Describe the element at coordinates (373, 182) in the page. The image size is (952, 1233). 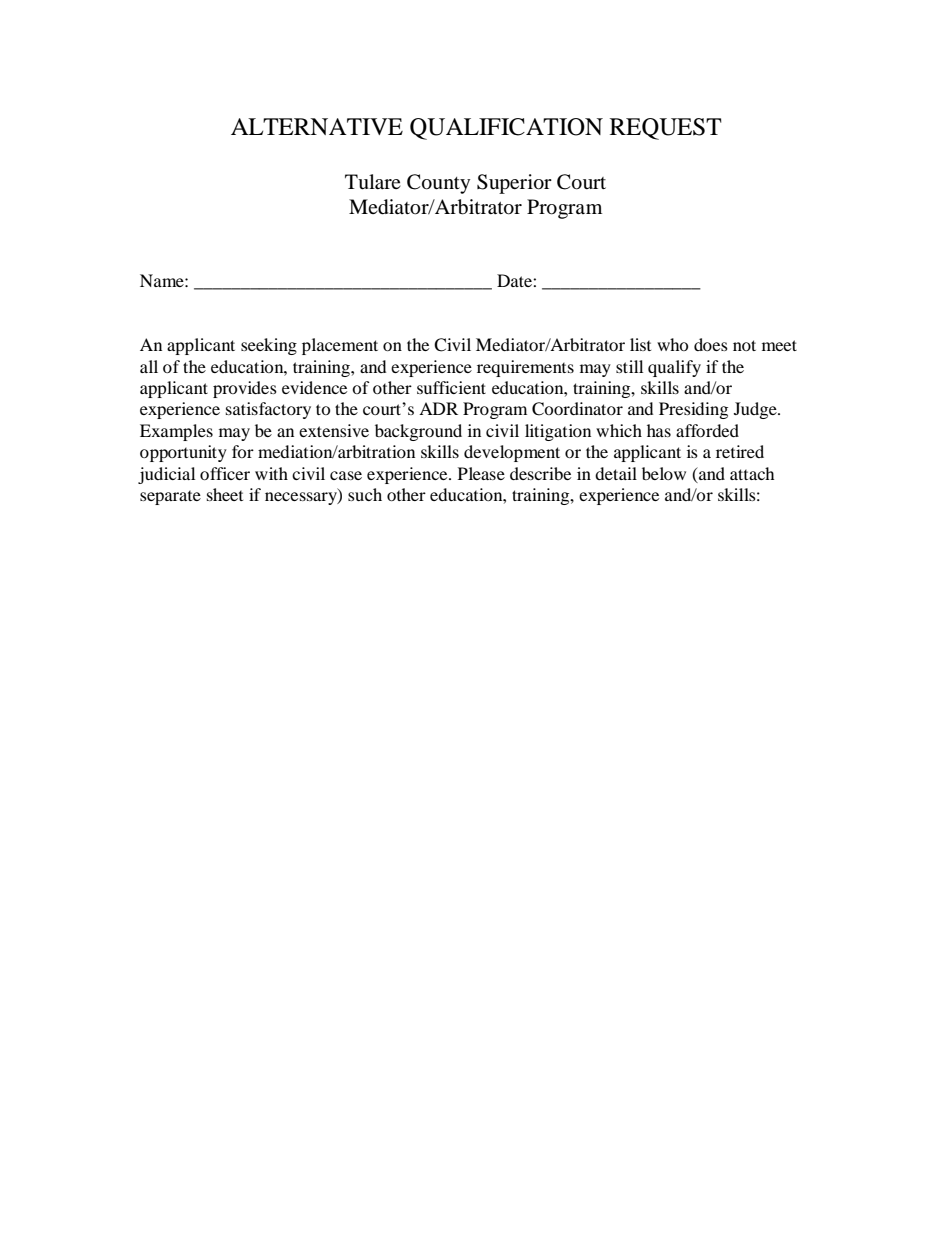
I see `Tulare` at that location.
